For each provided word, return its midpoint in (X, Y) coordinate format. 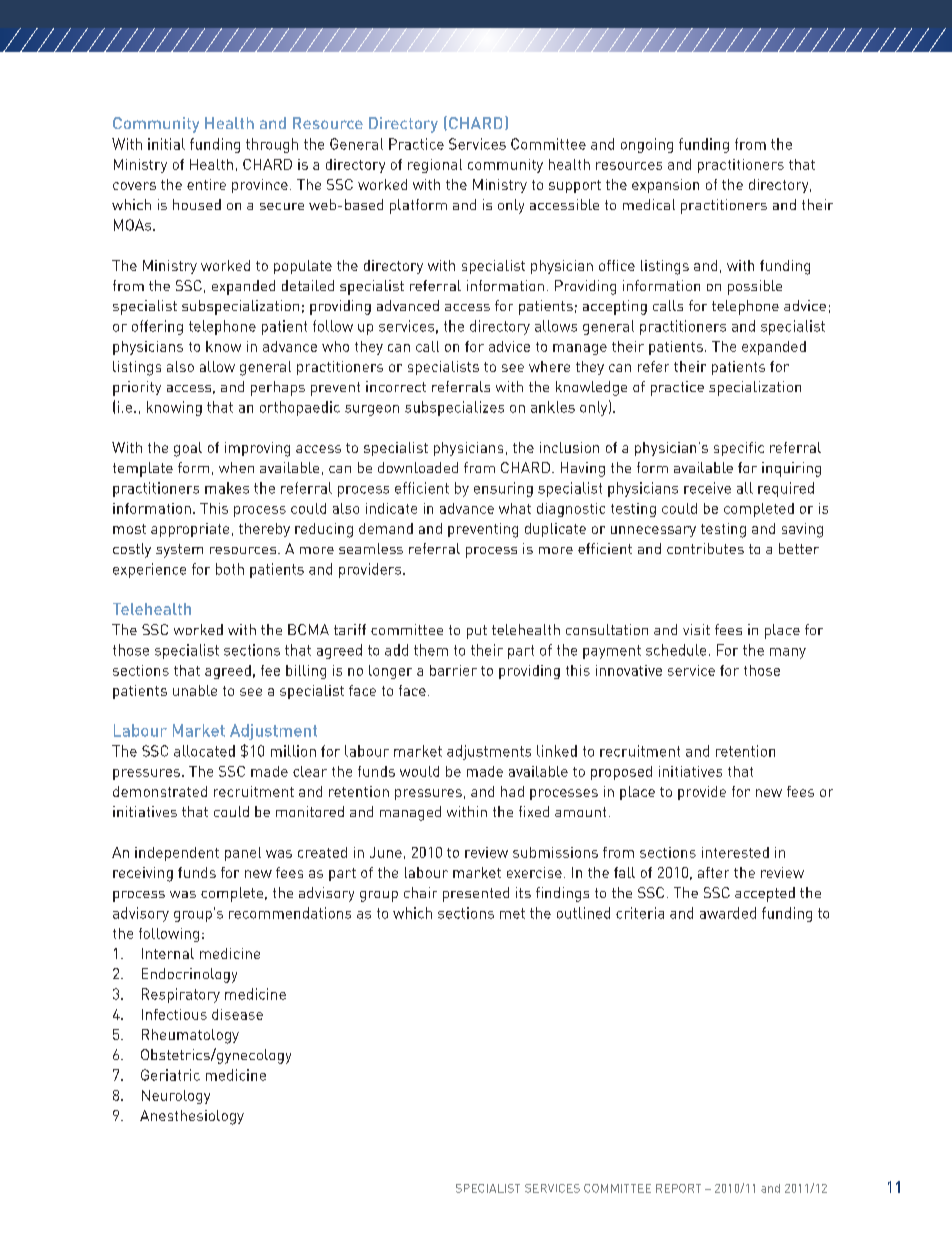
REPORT (678, 1188)
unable (195, 690)
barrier (453, 670)
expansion (665, 186)
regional (435, 166)
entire (206, 184)
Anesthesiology (192, 1117)
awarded (728, 913)
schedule (676, 650)
